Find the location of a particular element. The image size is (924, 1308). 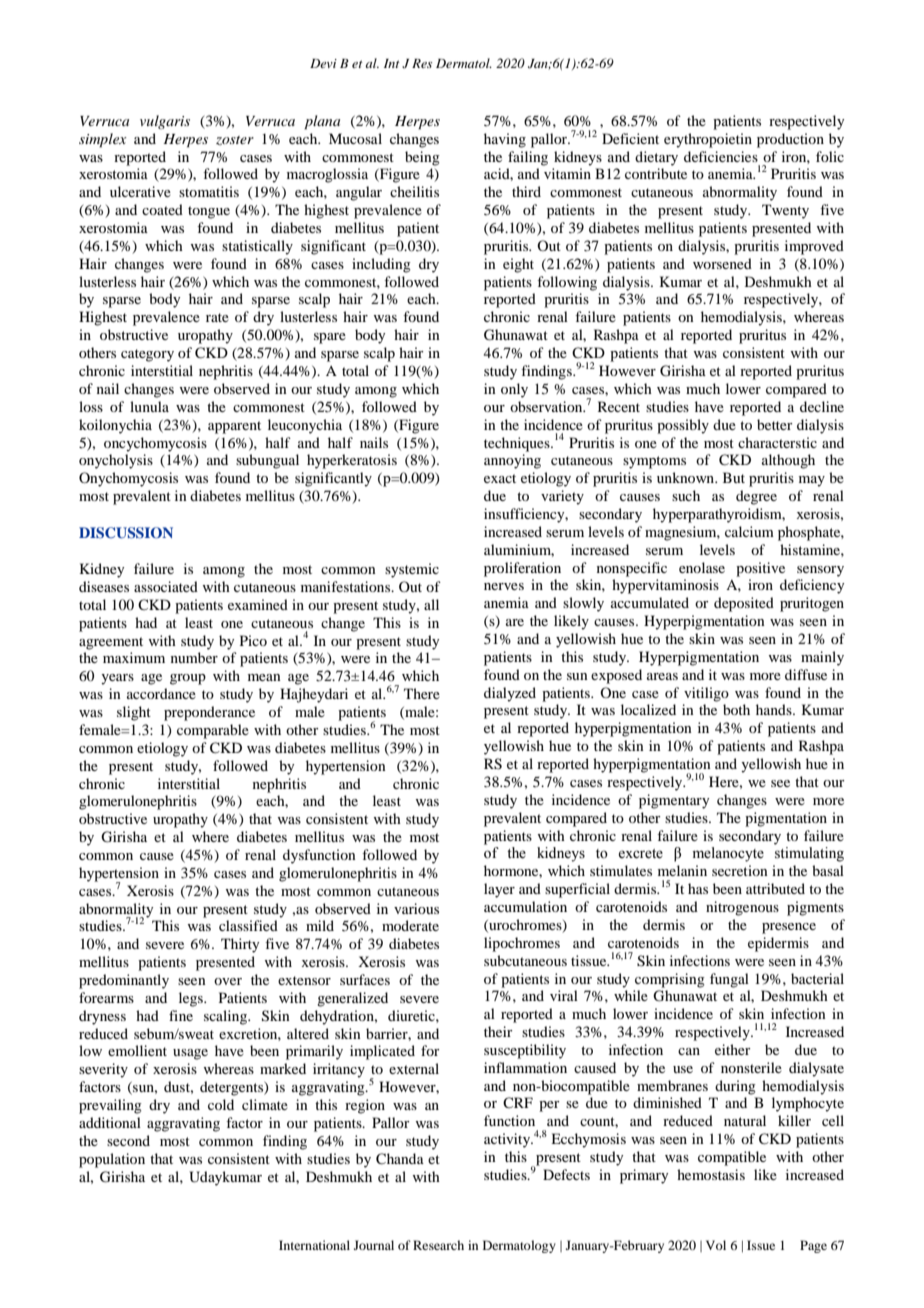

Thirty is located at coordinates (240, 945).
